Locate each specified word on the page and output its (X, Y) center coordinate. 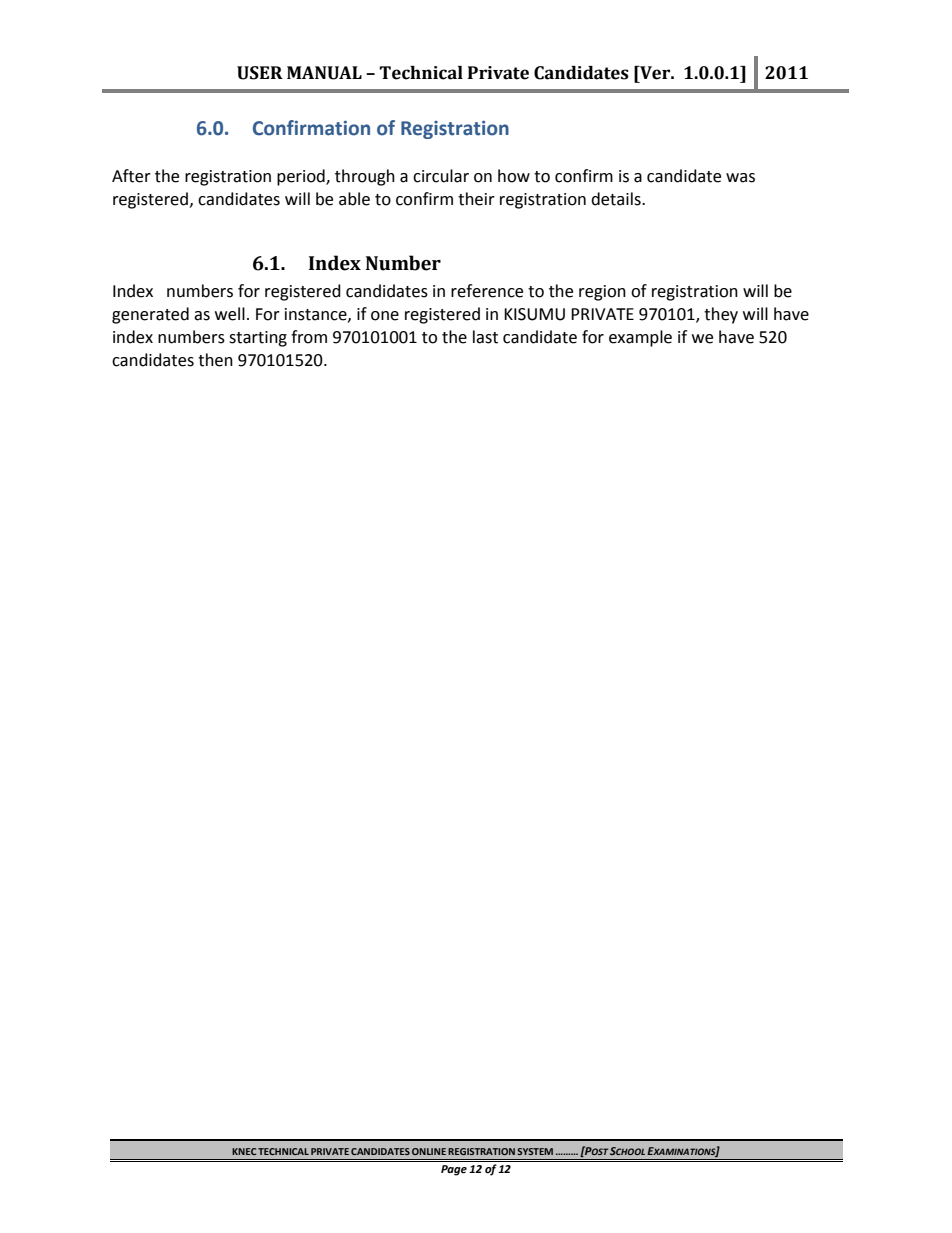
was (740, 178)
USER (260, 73)
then (215, 360)
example (640, 338)
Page (454, 1170)
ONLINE (429, 1151)
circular (441, 176)
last (485, 337)
